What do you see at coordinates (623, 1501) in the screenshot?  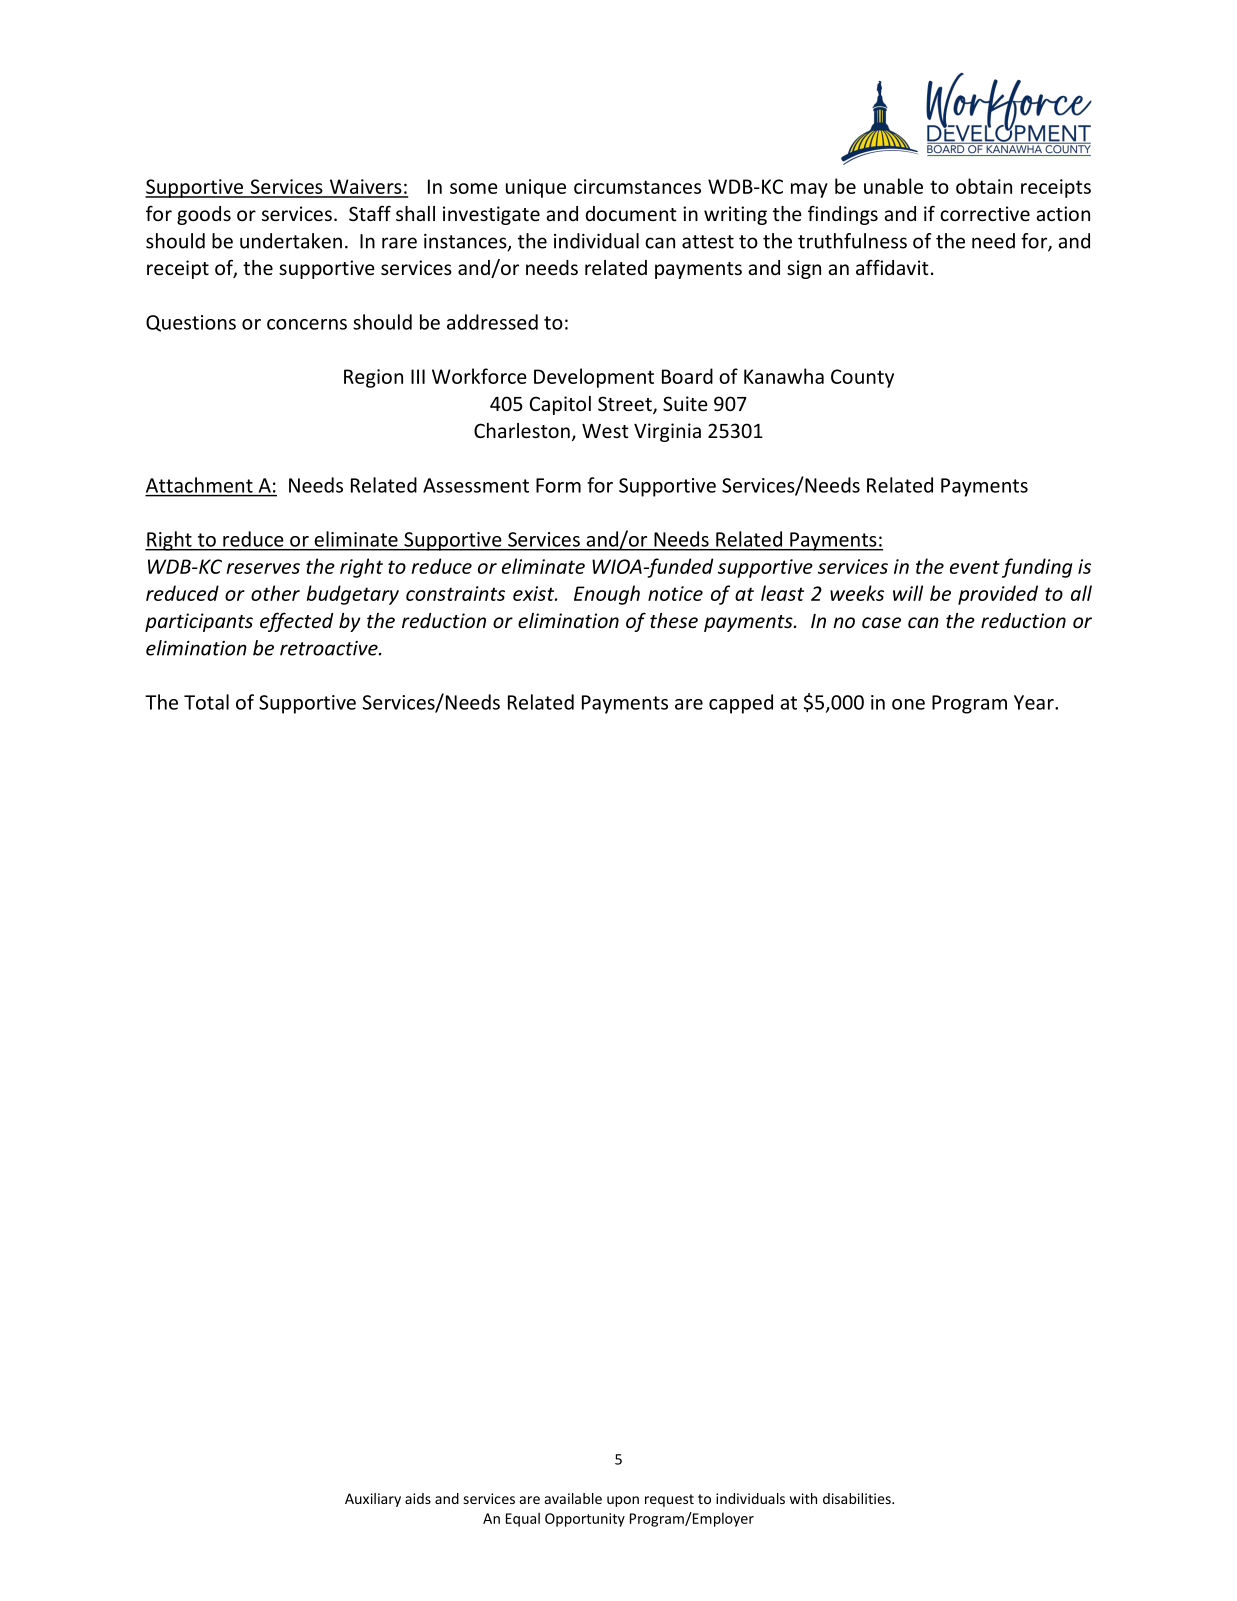 I see `upon` at bounding box center [623, 1501].
